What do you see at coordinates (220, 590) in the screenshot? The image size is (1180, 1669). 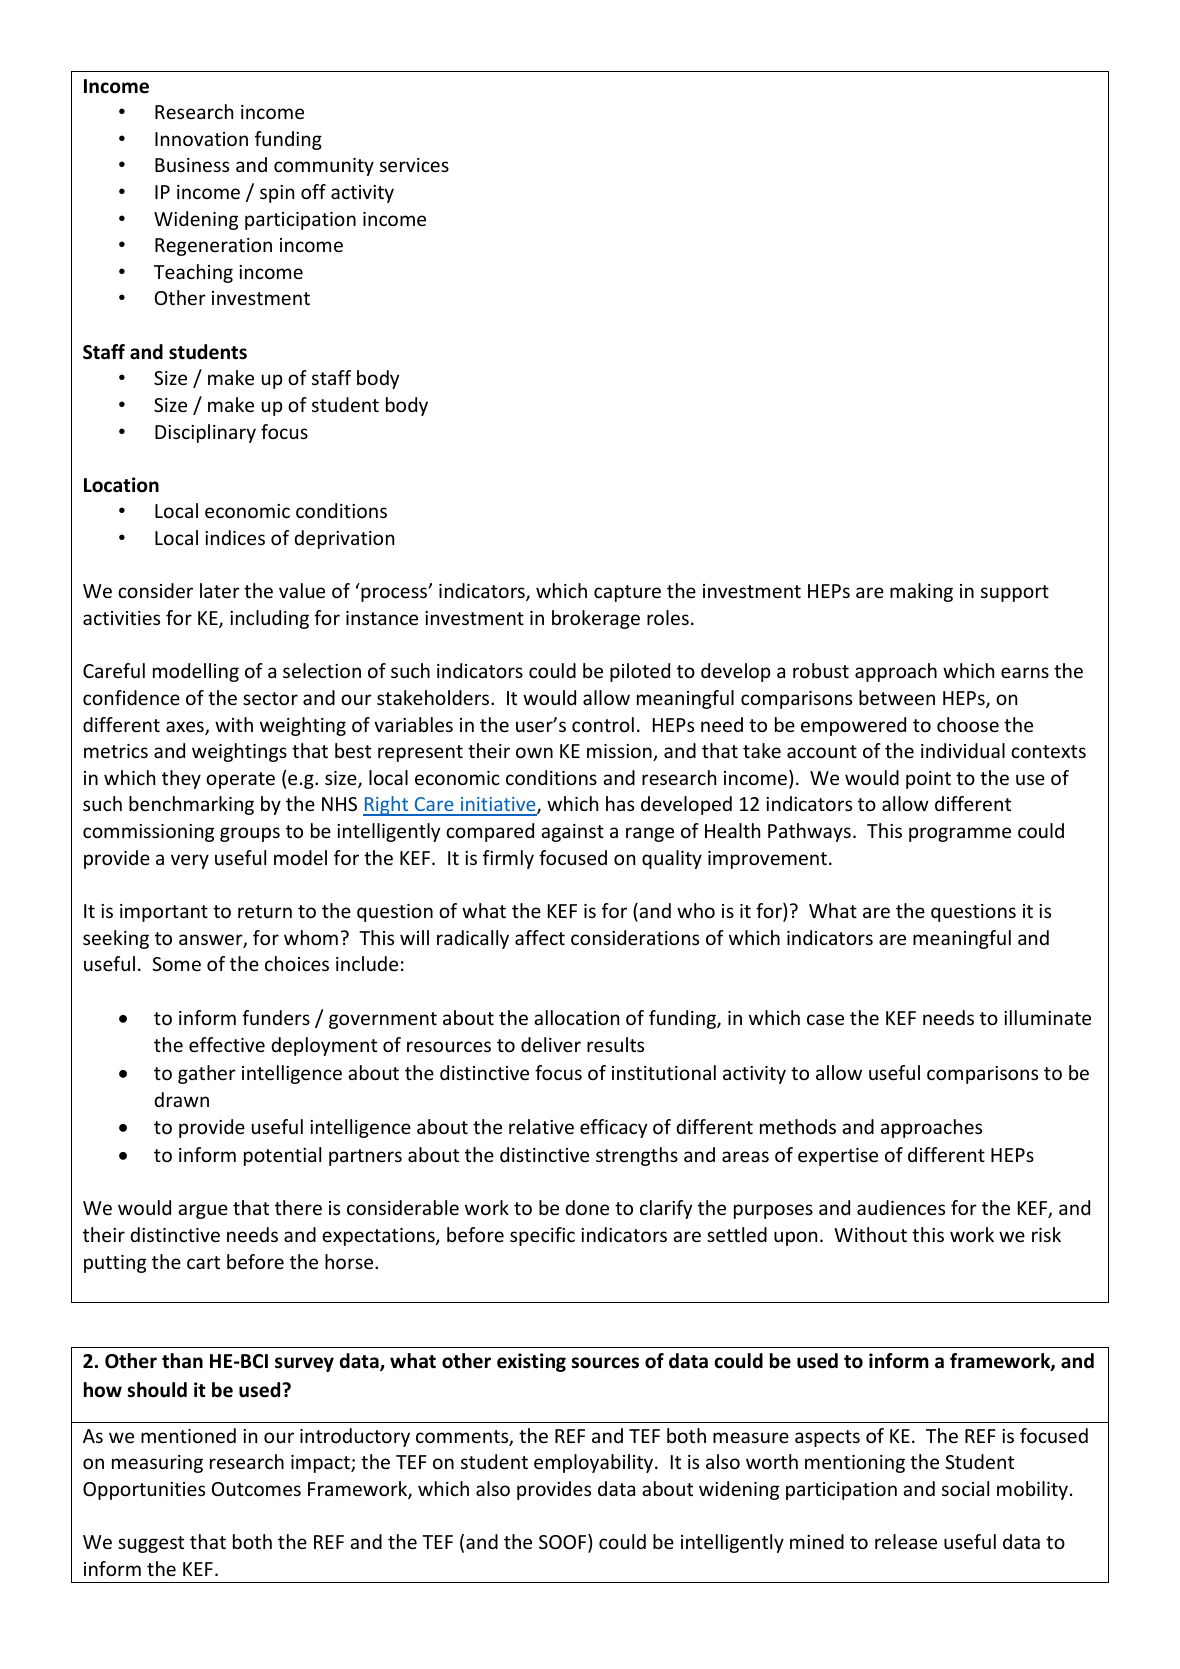 I see `later` at bounding box center [220, 590].
